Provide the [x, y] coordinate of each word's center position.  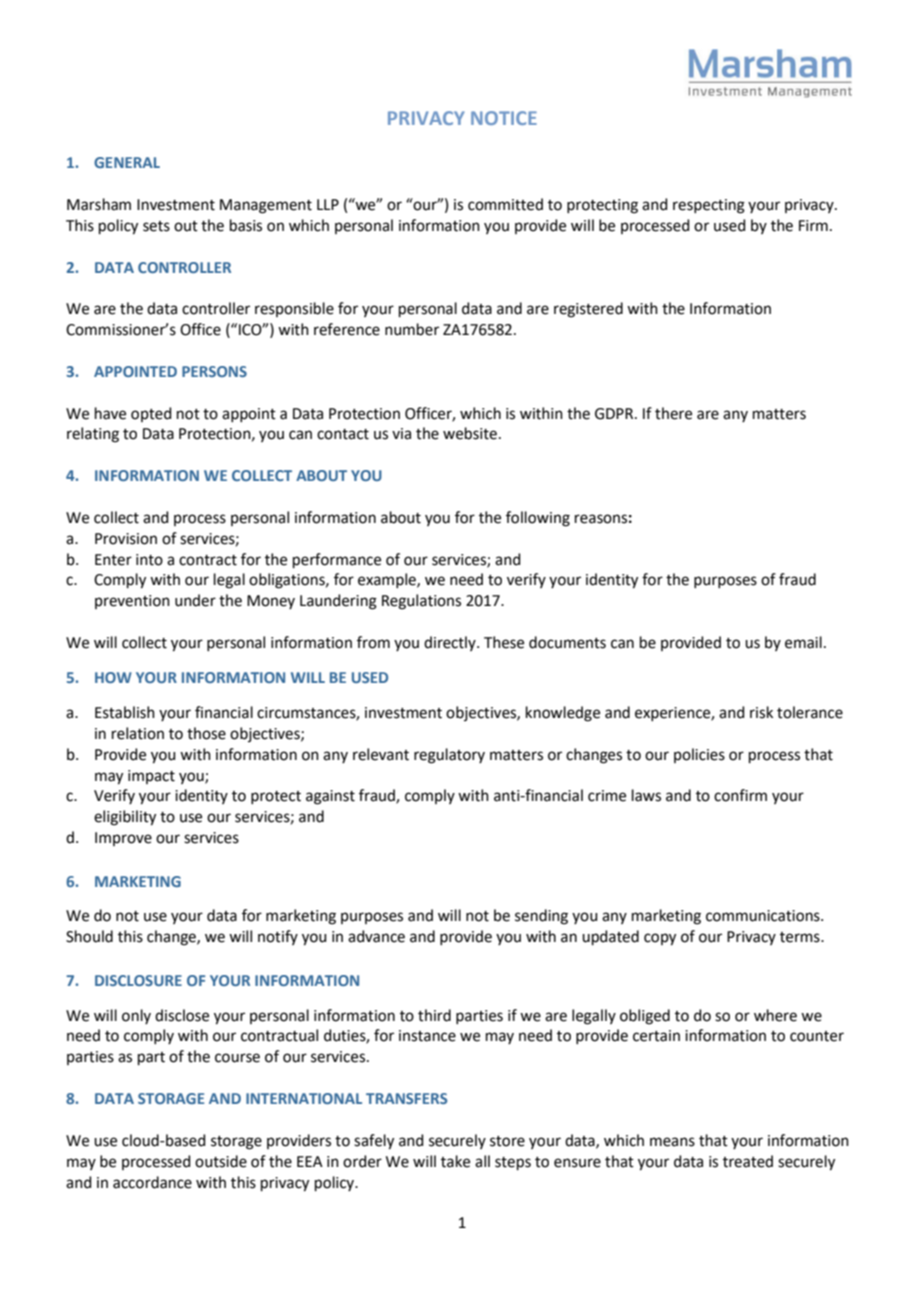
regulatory [449, 756]
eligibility [125, 818]
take [455, 1161]
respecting [709, 206]
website [470, 433]
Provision [126, 539]
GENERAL [127, 162]
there [673, 413]
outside [221, 1161]
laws [646, 795]
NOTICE [504, 118]
